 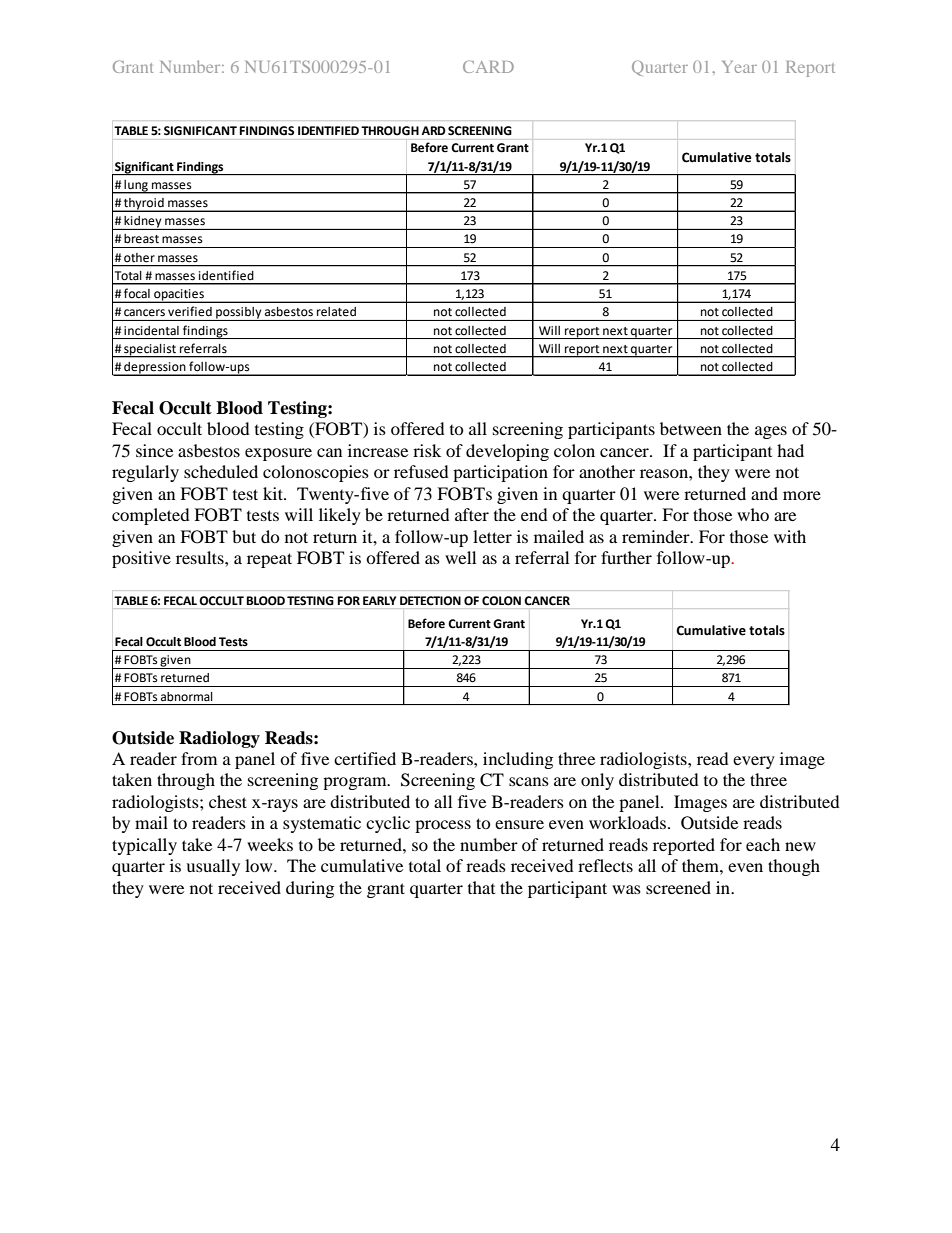 What do you see at coordinates (488, 66) in the document?
I see `CARD` at bounding box center [488, 66].
